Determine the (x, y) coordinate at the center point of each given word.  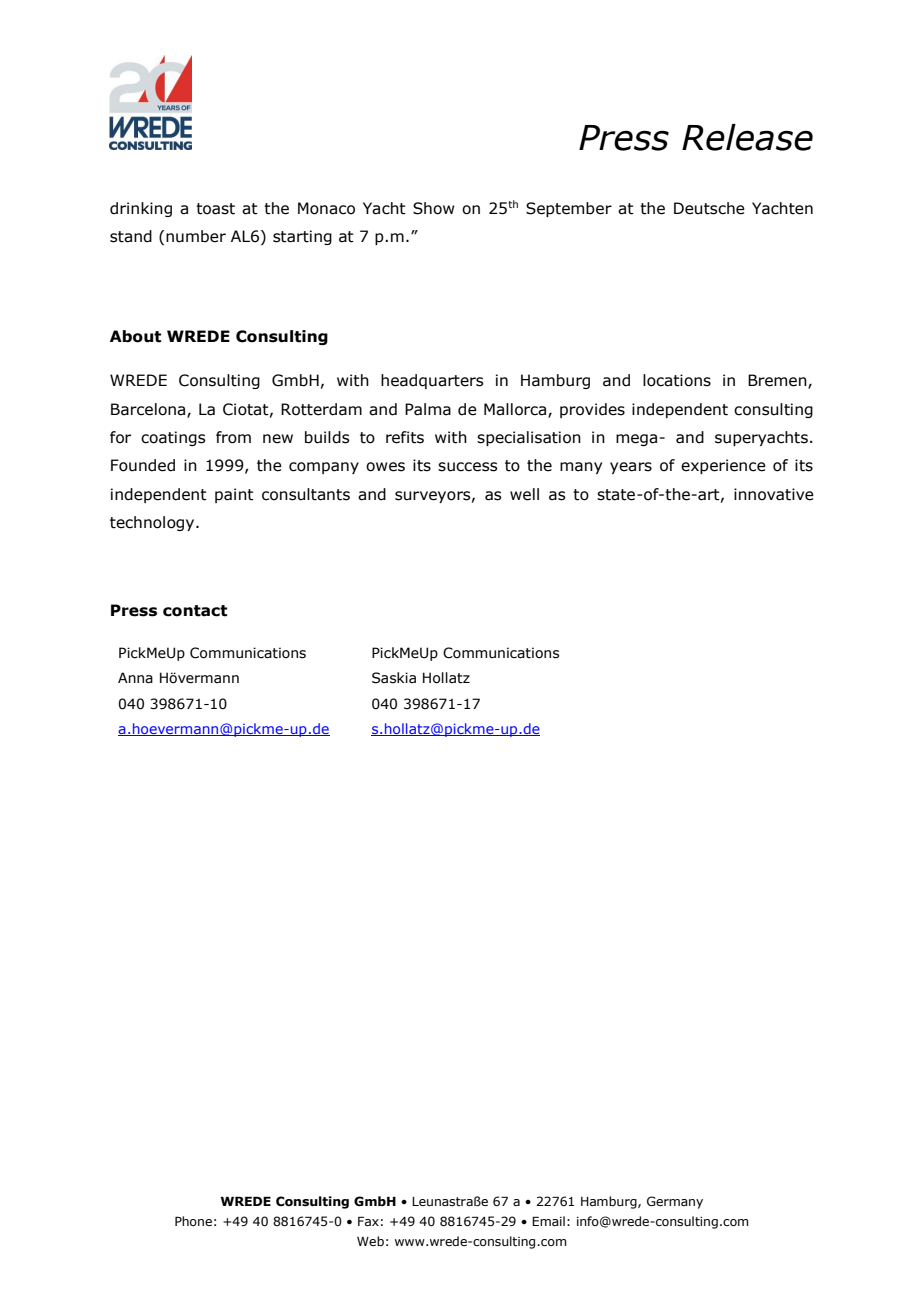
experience (723, 466)
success (467, 467)
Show (434, 208)
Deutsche (709, 208)
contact (195, 611)
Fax (368, 1221)
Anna (135, 678)
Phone (193, 1221)
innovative (774, 494)
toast (215, 209)
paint (234, 495)
